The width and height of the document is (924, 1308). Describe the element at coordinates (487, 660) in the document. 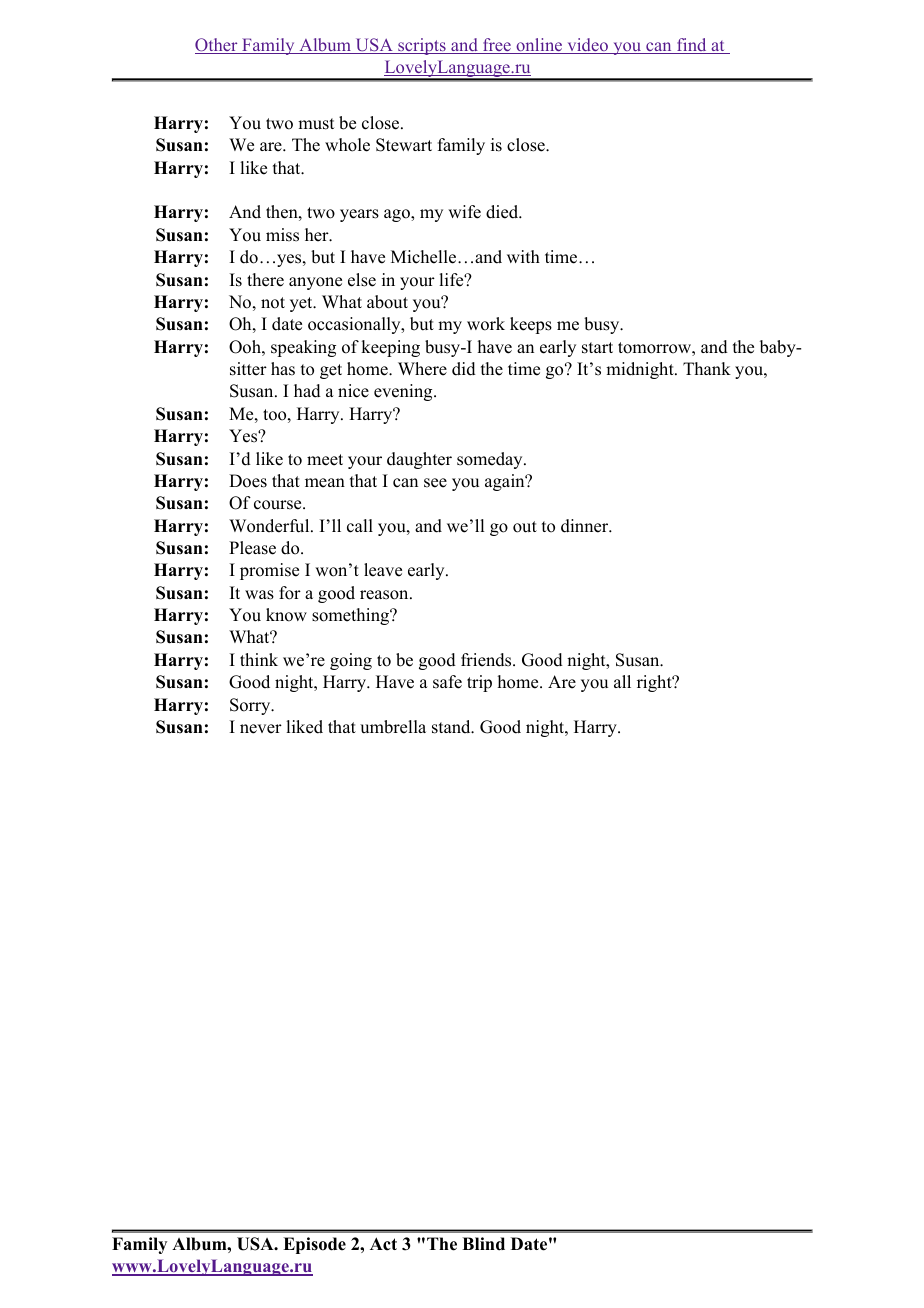

I see `friends` at that location.
